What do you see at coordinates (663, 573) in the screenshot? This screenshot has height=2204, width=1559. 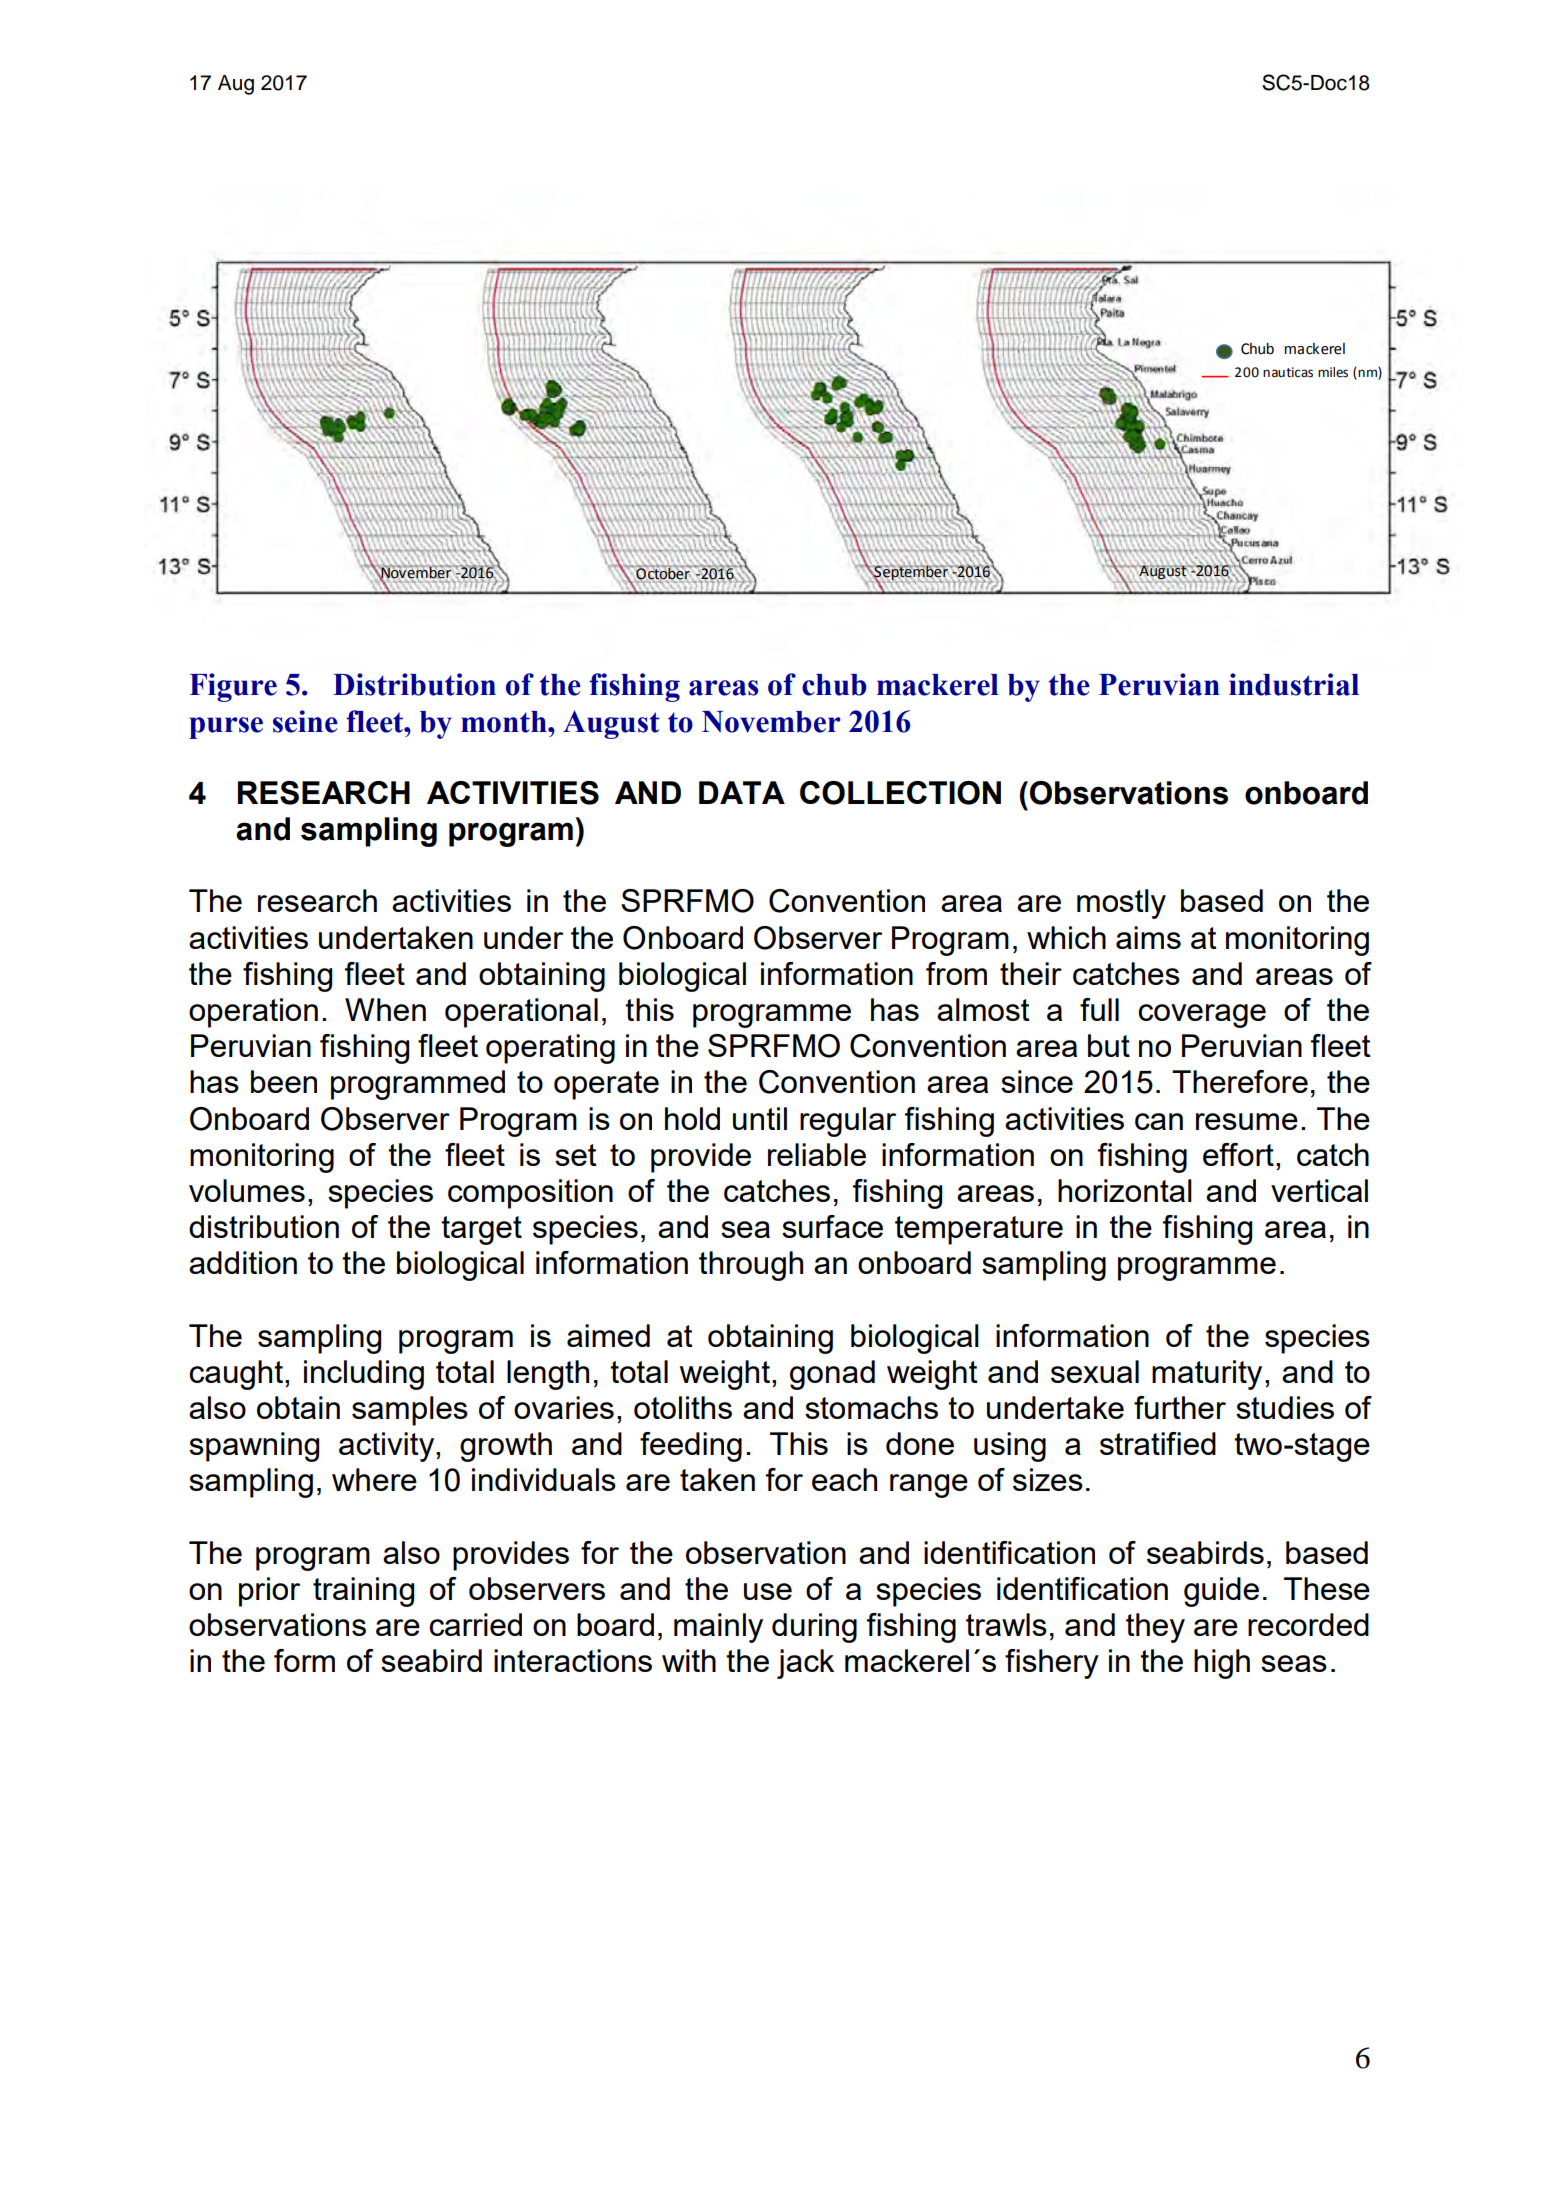 I see `October` at bounding box center [663, 573].
